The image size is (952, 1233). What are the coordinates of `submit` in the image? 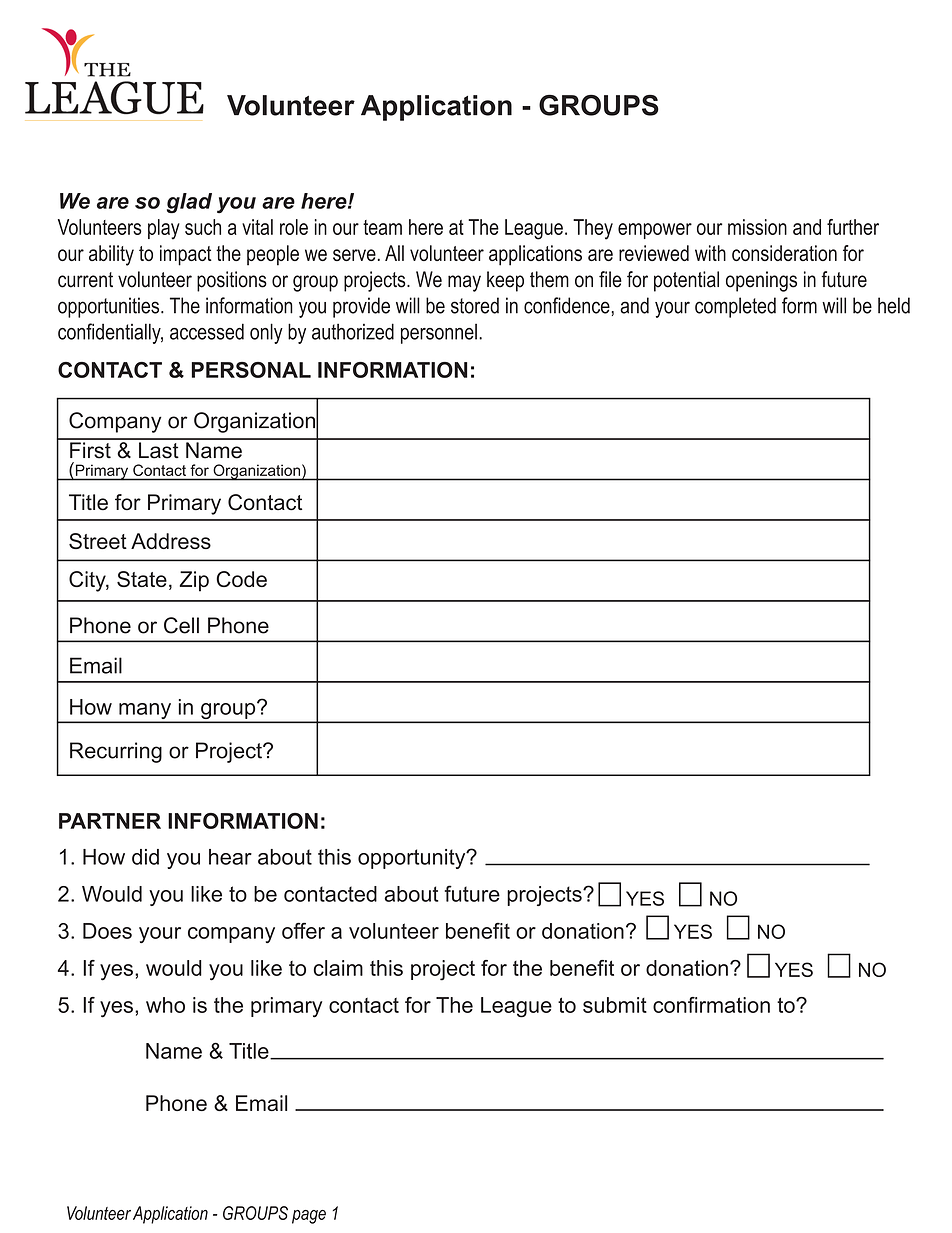 It's located at (615, 1005).
